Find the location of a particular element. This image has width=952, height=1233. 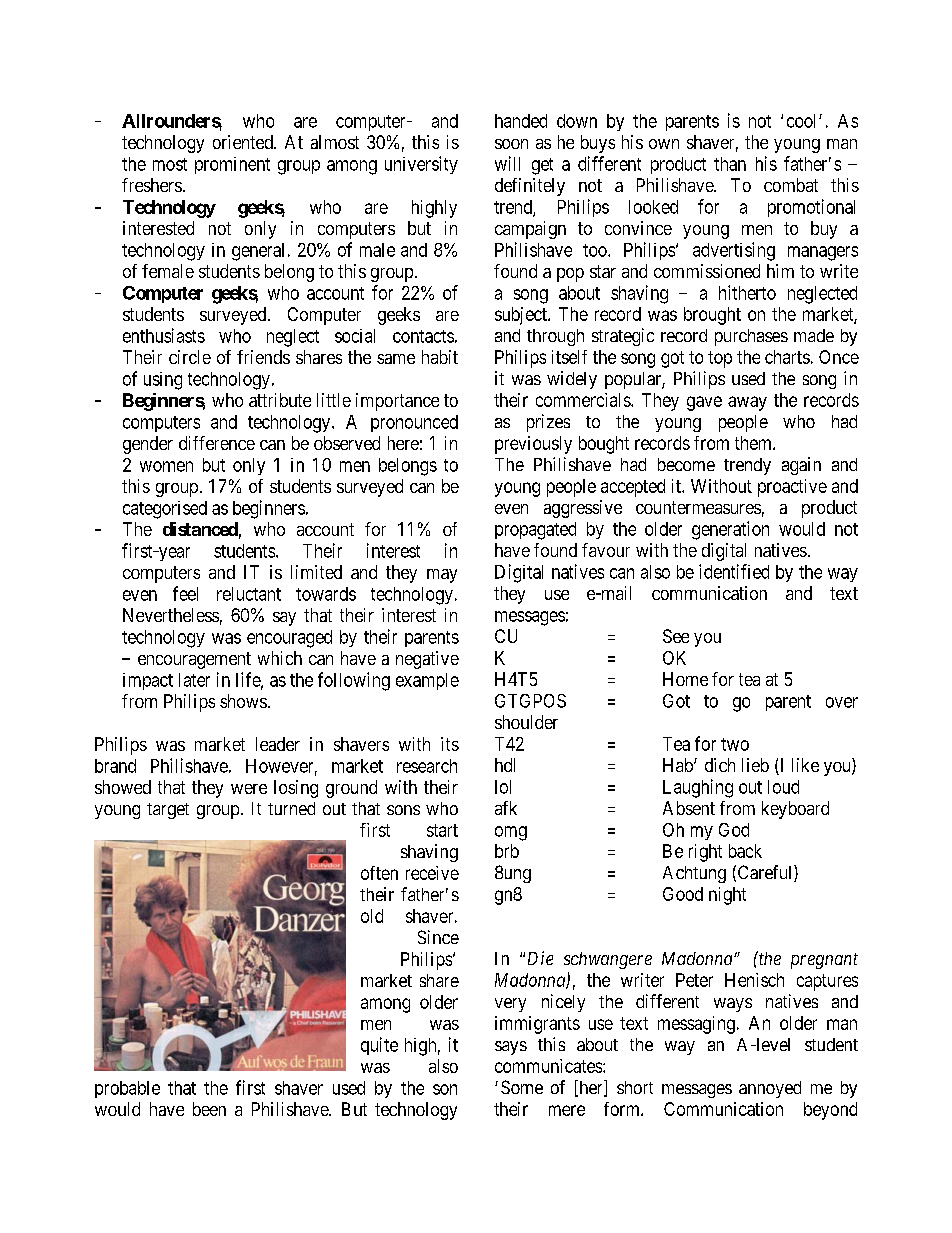

Nevertheless is located at coordinates (171, 615).
